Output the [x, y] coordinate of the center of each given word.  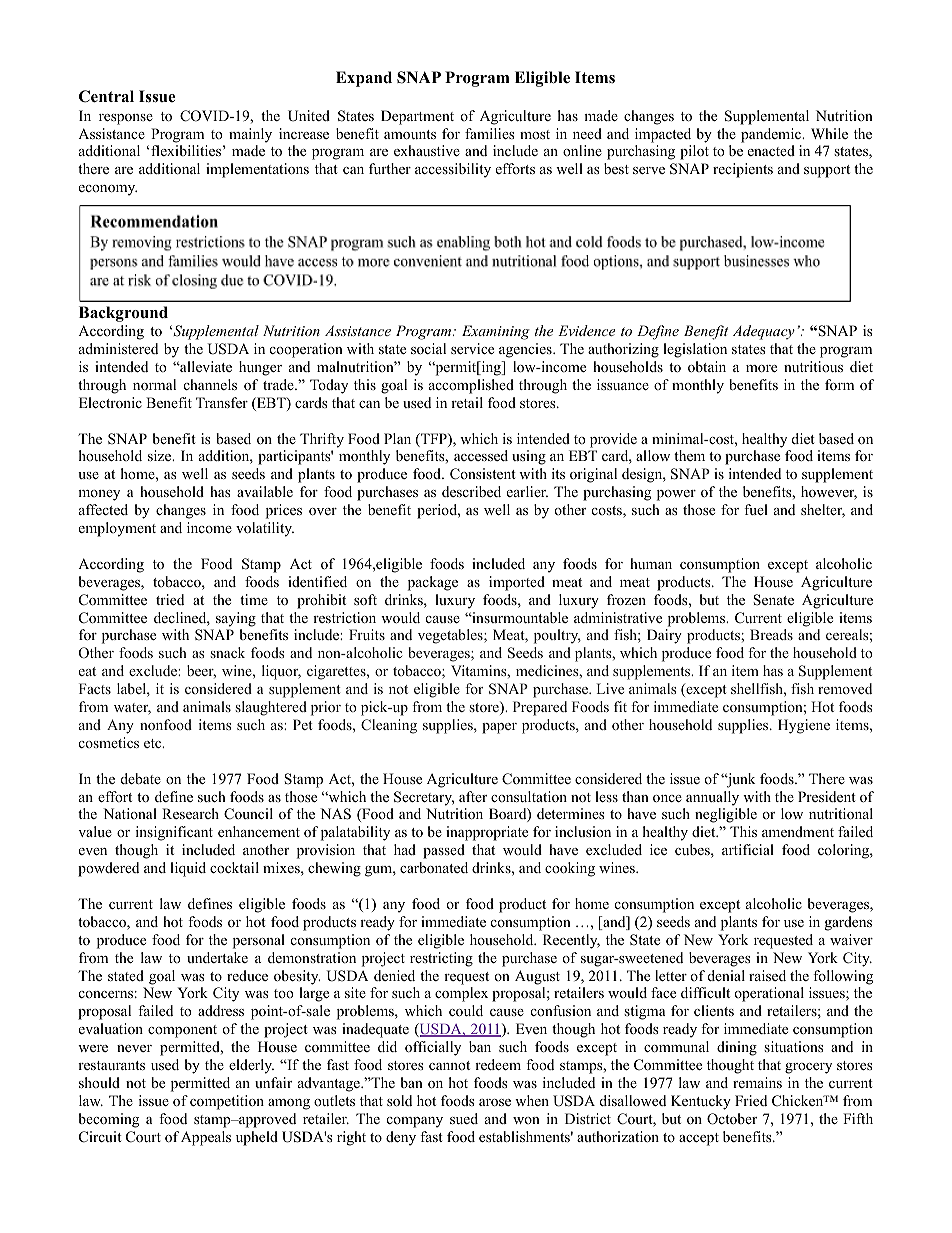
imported [517, 583]
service [472, 348]
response [126, 119]
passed [444, 851]
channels [210, 384]
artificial [748, 849]
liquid [188, 869]
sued [464, 1118]
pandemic [772, 135]
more [761, 369]
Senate [773, 600]
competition [227, 1102]
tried [170, 599]
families [489, 133]
